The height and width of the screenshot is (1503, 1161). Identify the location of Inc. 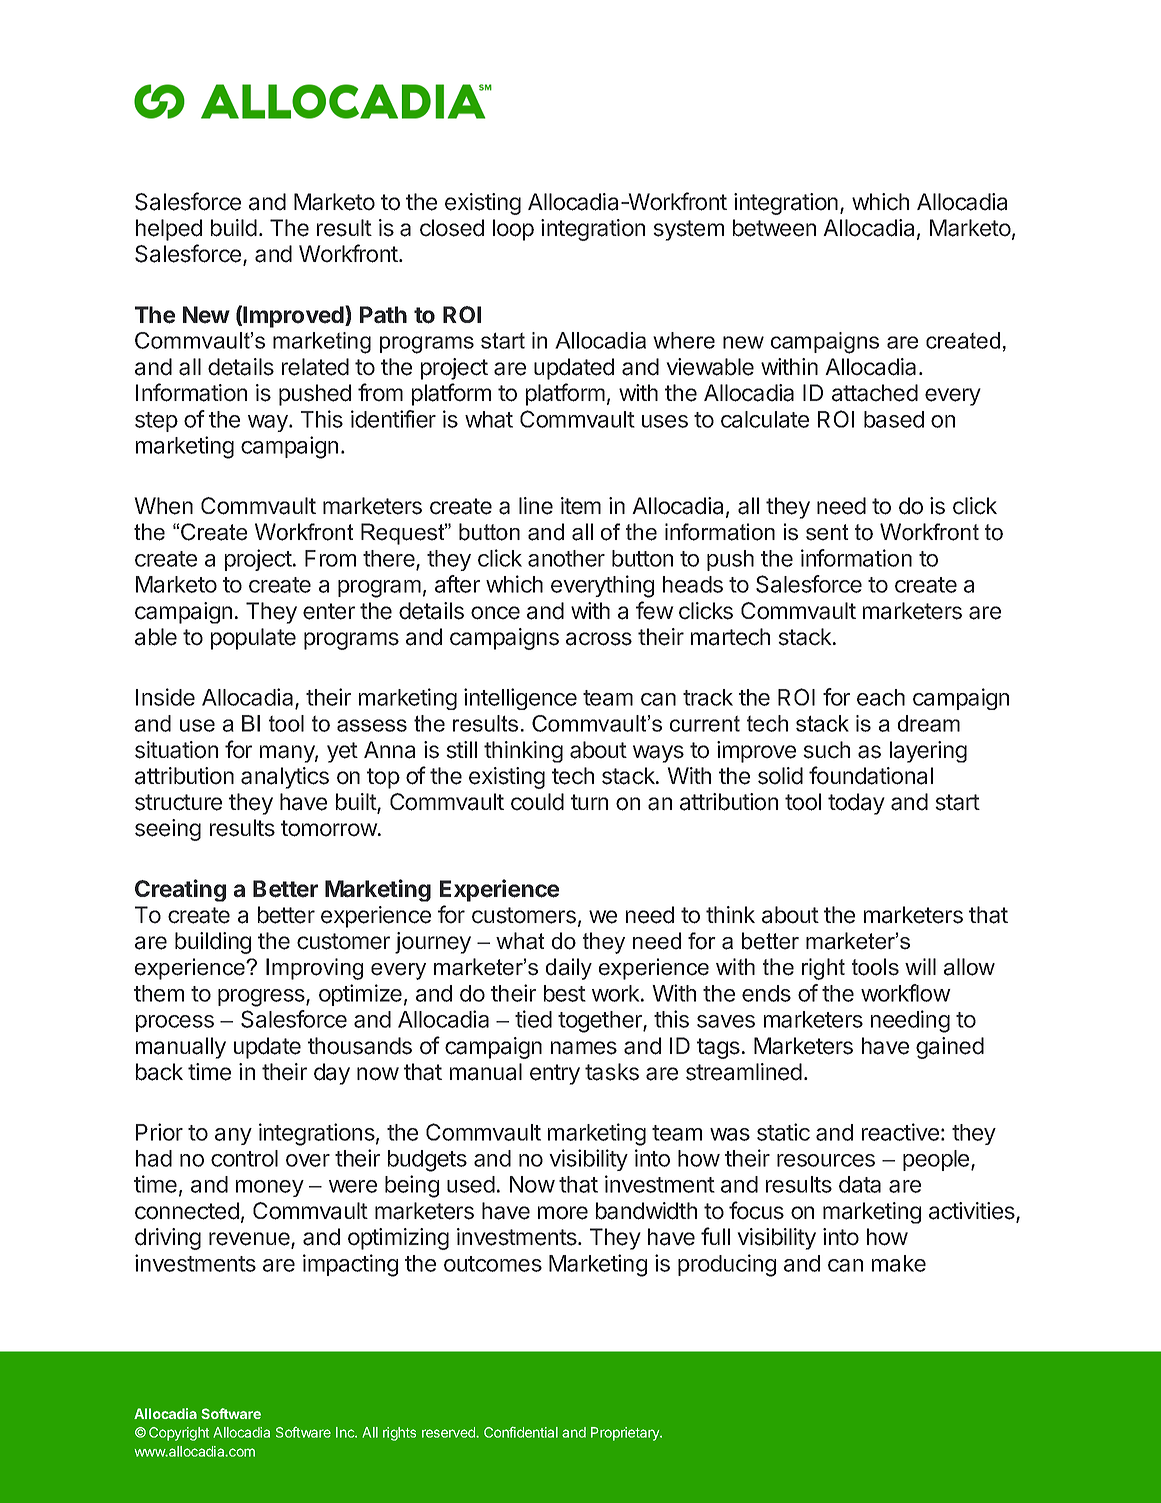
(346, 1432).
